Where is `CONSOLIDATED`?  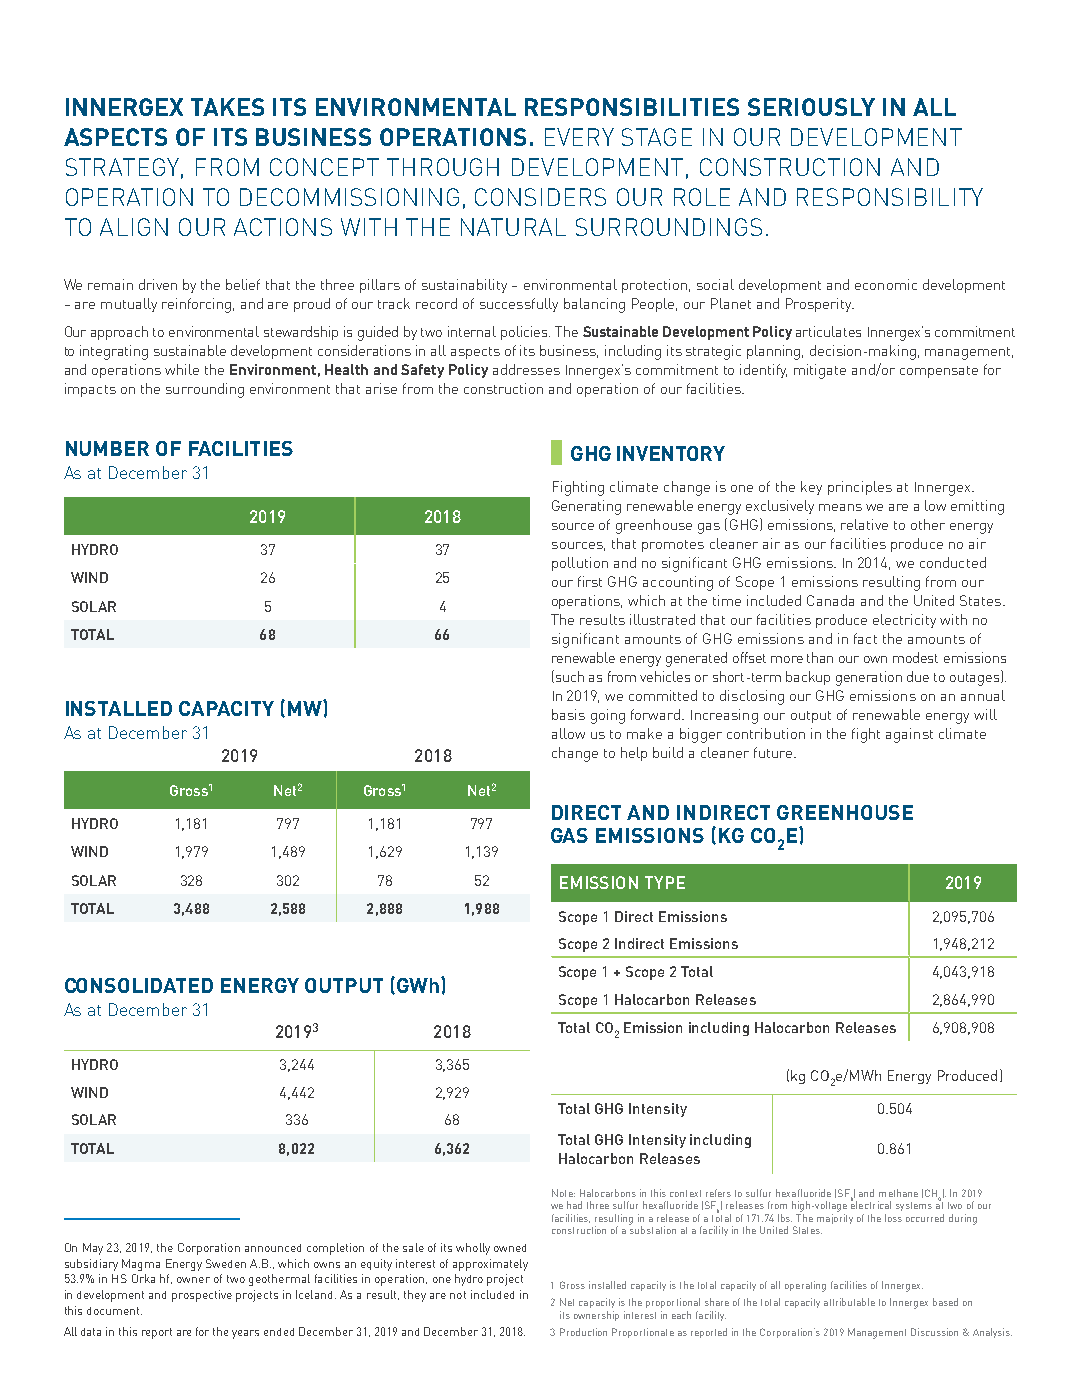
CONSOLIDATED is located at coordinates (139, 985).
